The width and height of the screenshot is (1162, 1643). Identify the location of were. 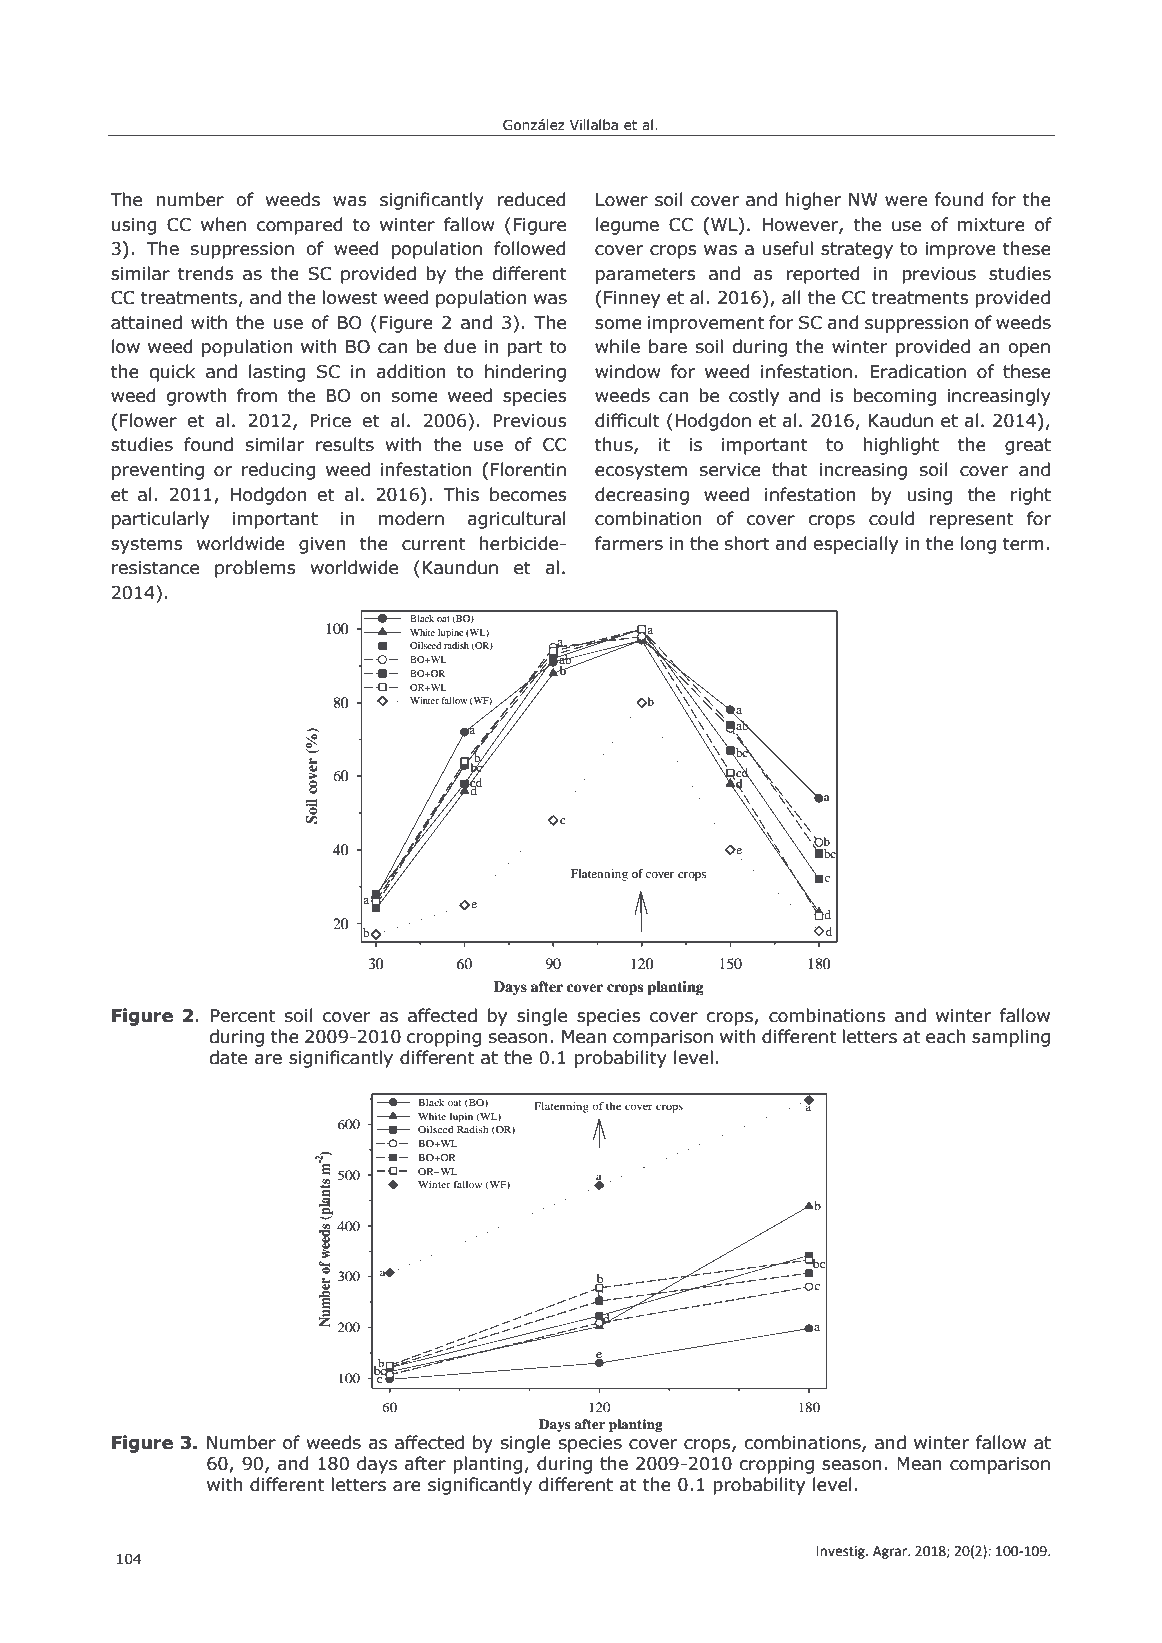
(906, 201).
